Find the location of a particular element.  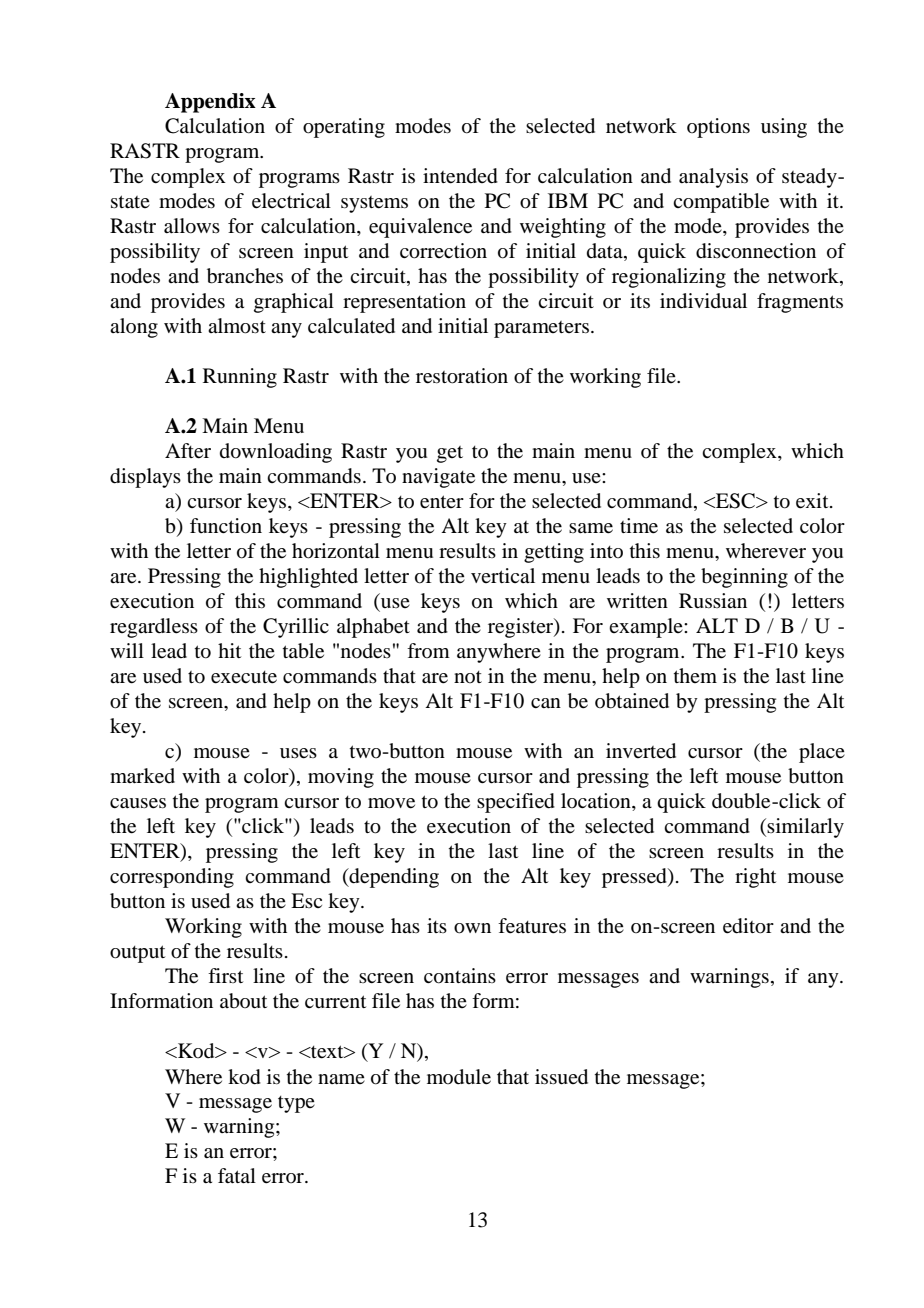

specified is located at coordinates (516, 803).
